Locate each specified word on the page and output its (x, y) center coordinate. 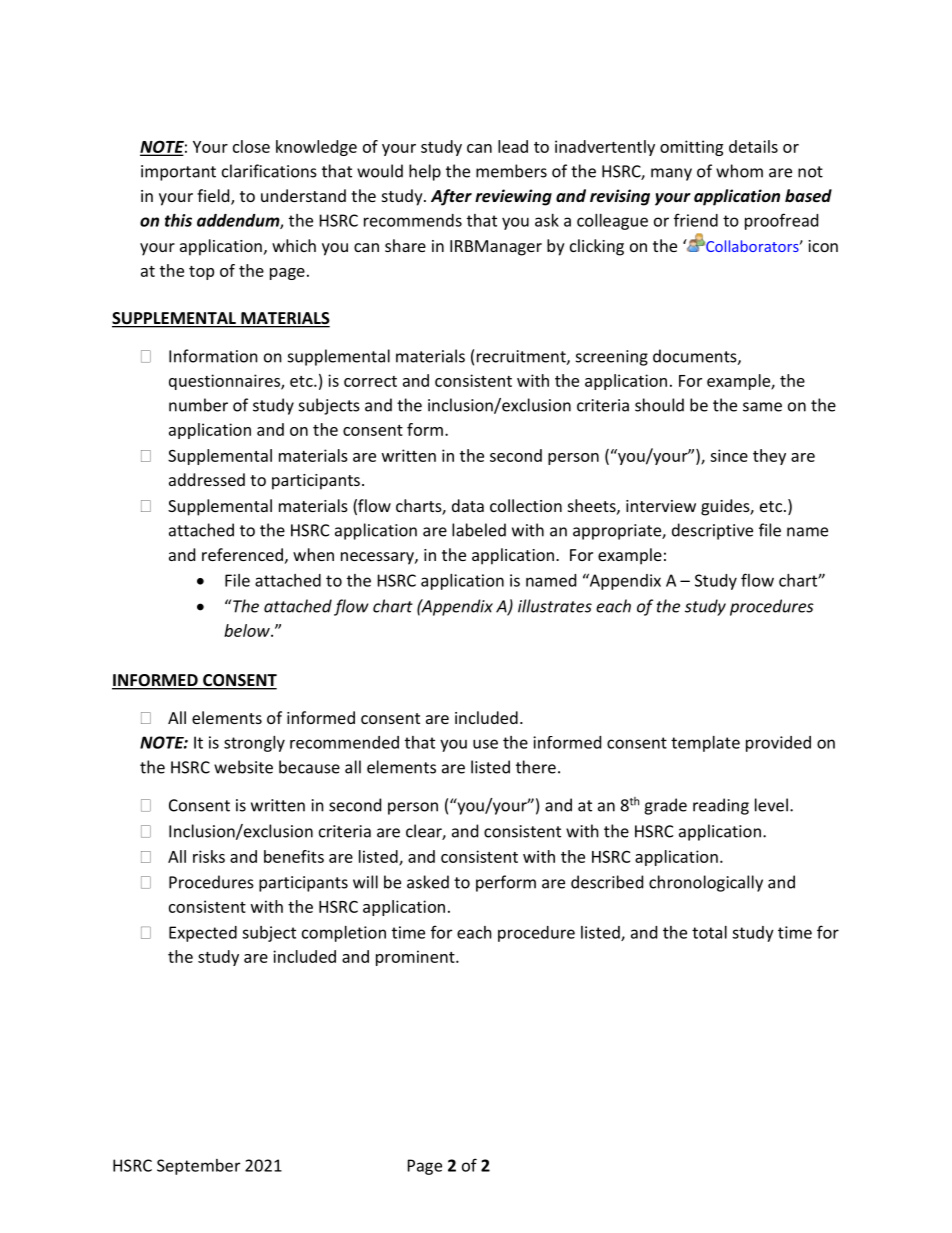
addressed (207, 479)
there (536, 767)
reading (721, 806)
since (729, 455)
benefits (294, 856)
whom (739, 171)
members (511, 171)
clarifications (269, 171)
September (198, 1167)
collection (526, 505)
